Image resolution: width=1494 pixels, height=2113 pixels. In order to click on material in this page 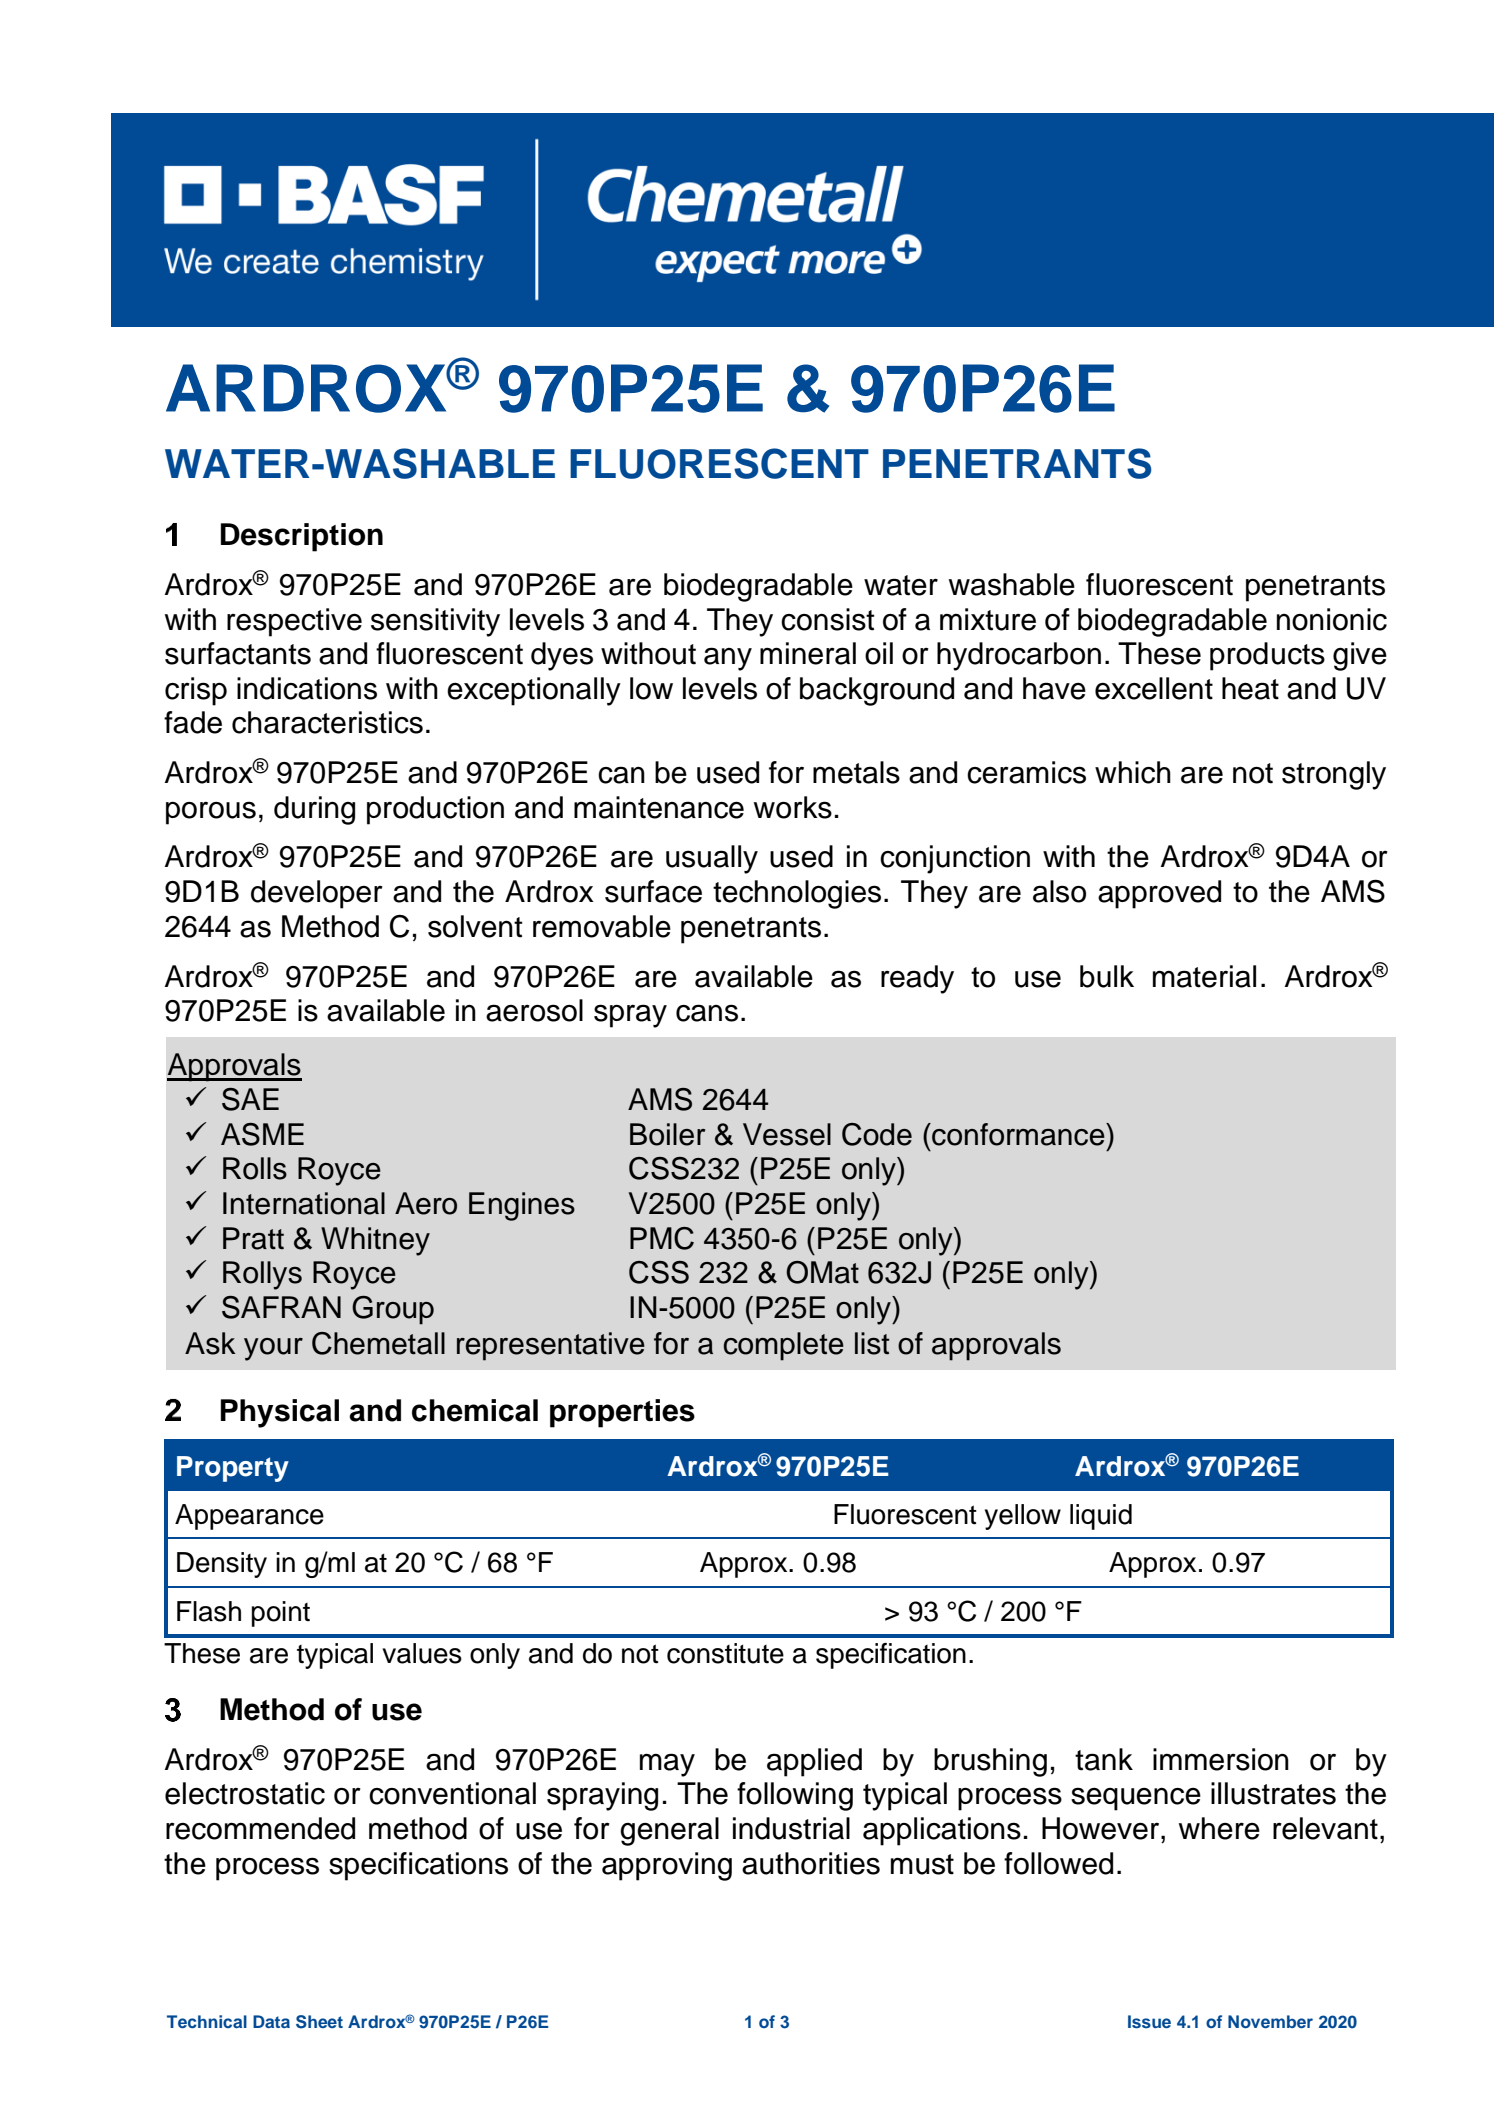, I will do `click(1204, 976)`.
